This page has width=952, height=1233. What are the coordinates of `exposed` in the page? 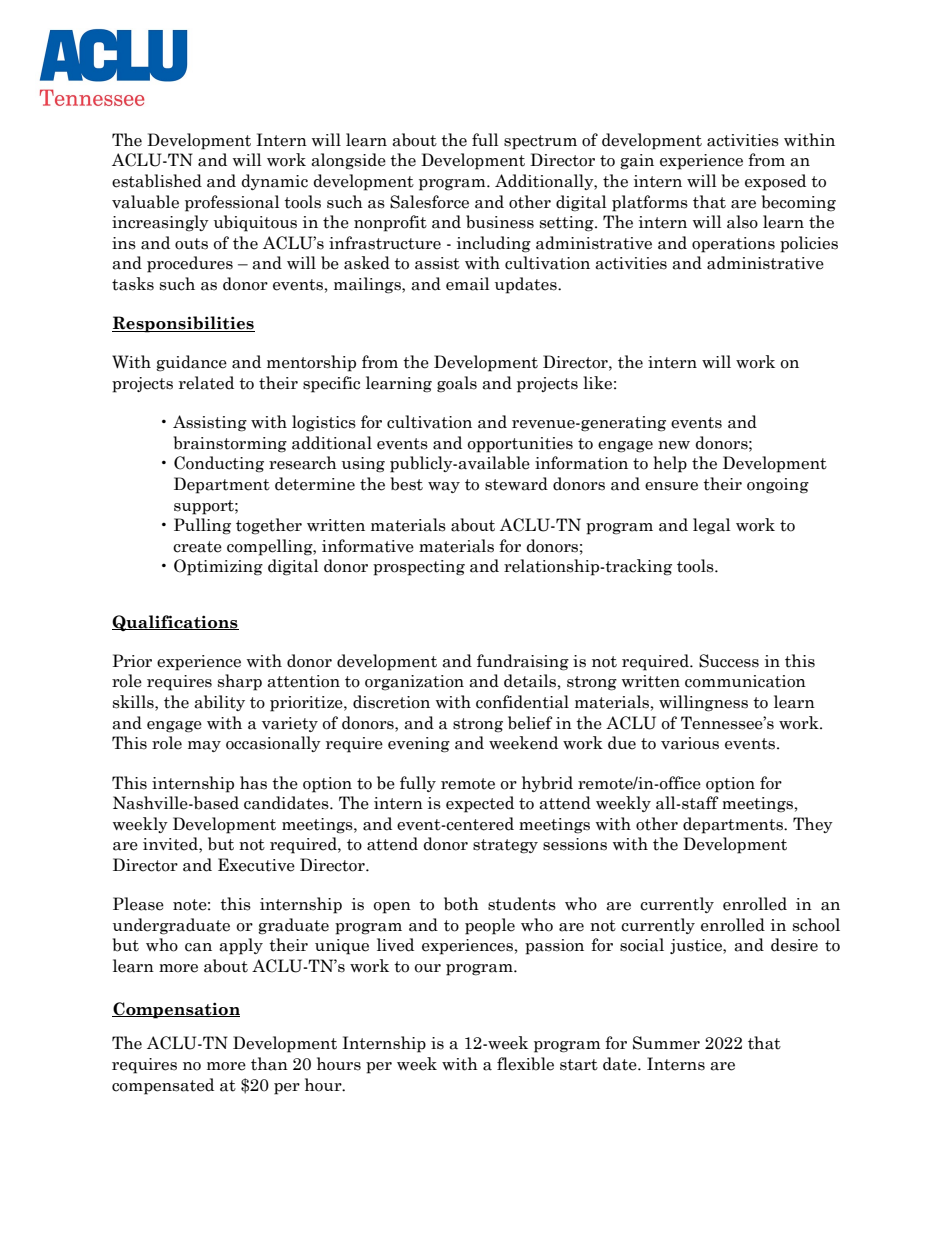 It's located at (775, 182).
